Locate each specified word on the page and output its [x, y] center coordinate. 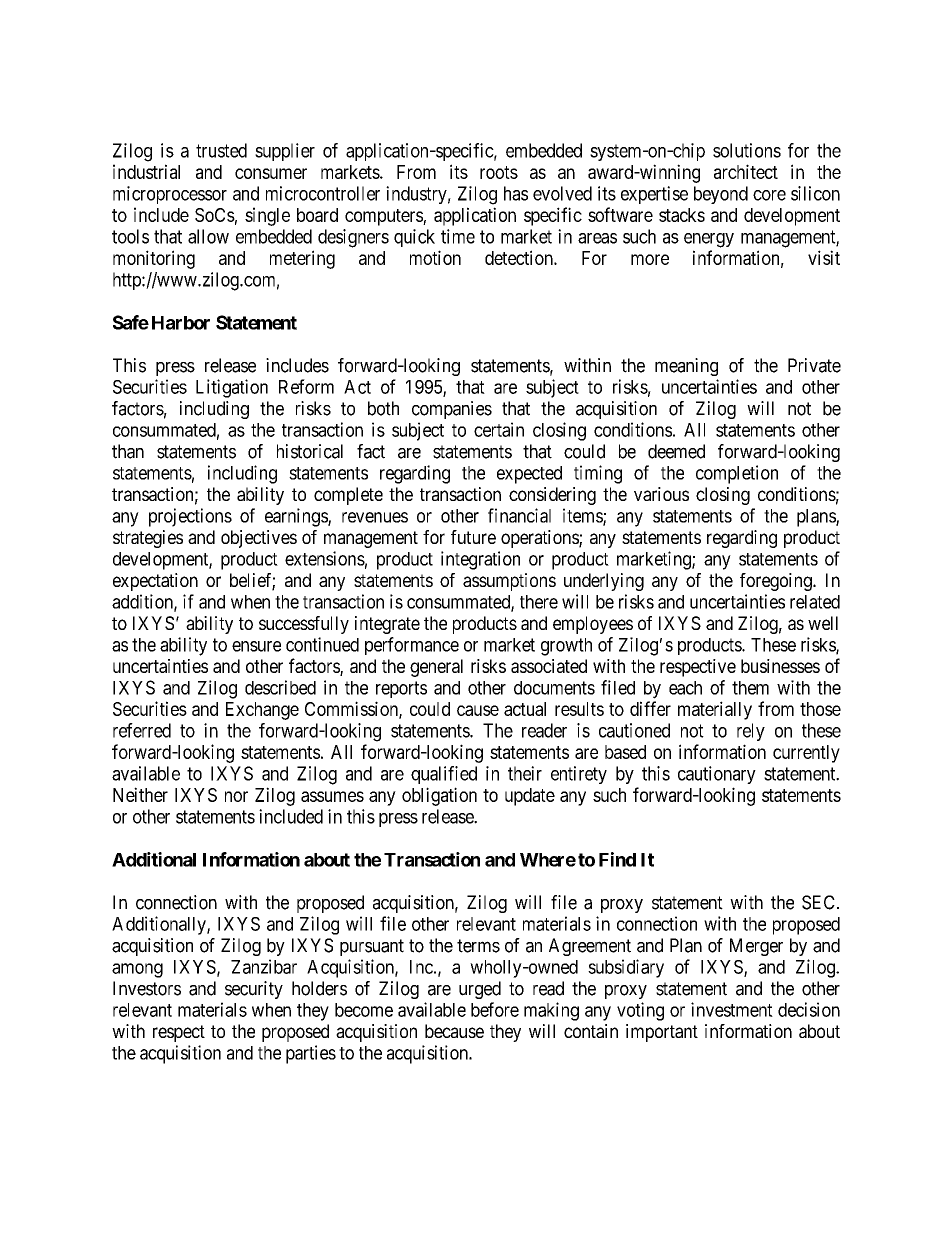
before [495, 1009]
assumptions [509, 582]
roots [499, 172]
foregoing [777, 582]
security [254, 990]
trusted [221, 150]
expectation [155, 582]
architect [746, 171]
